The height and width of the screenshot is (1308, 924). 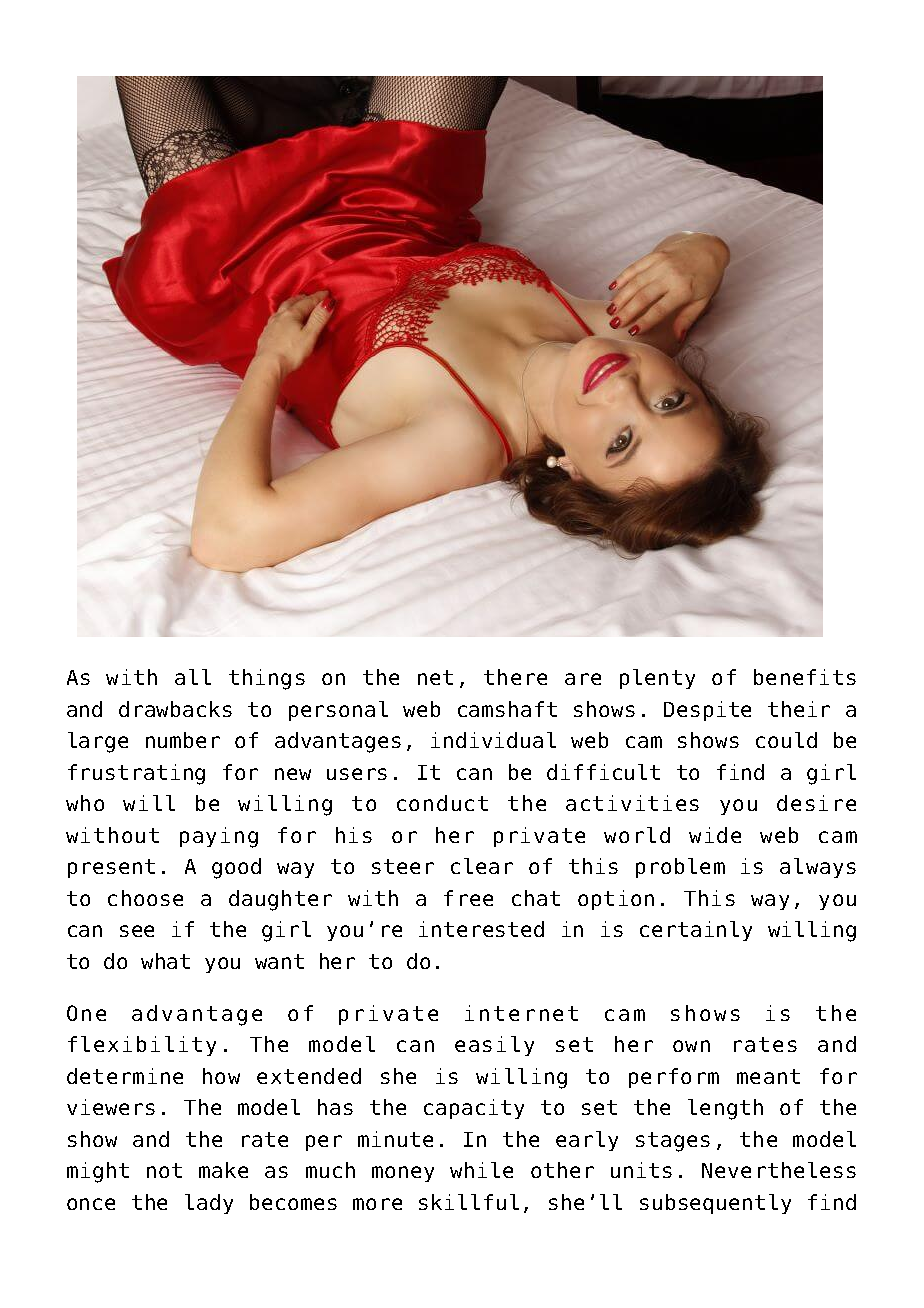 I want to click on skillful, so click(x=469, y=1202).
